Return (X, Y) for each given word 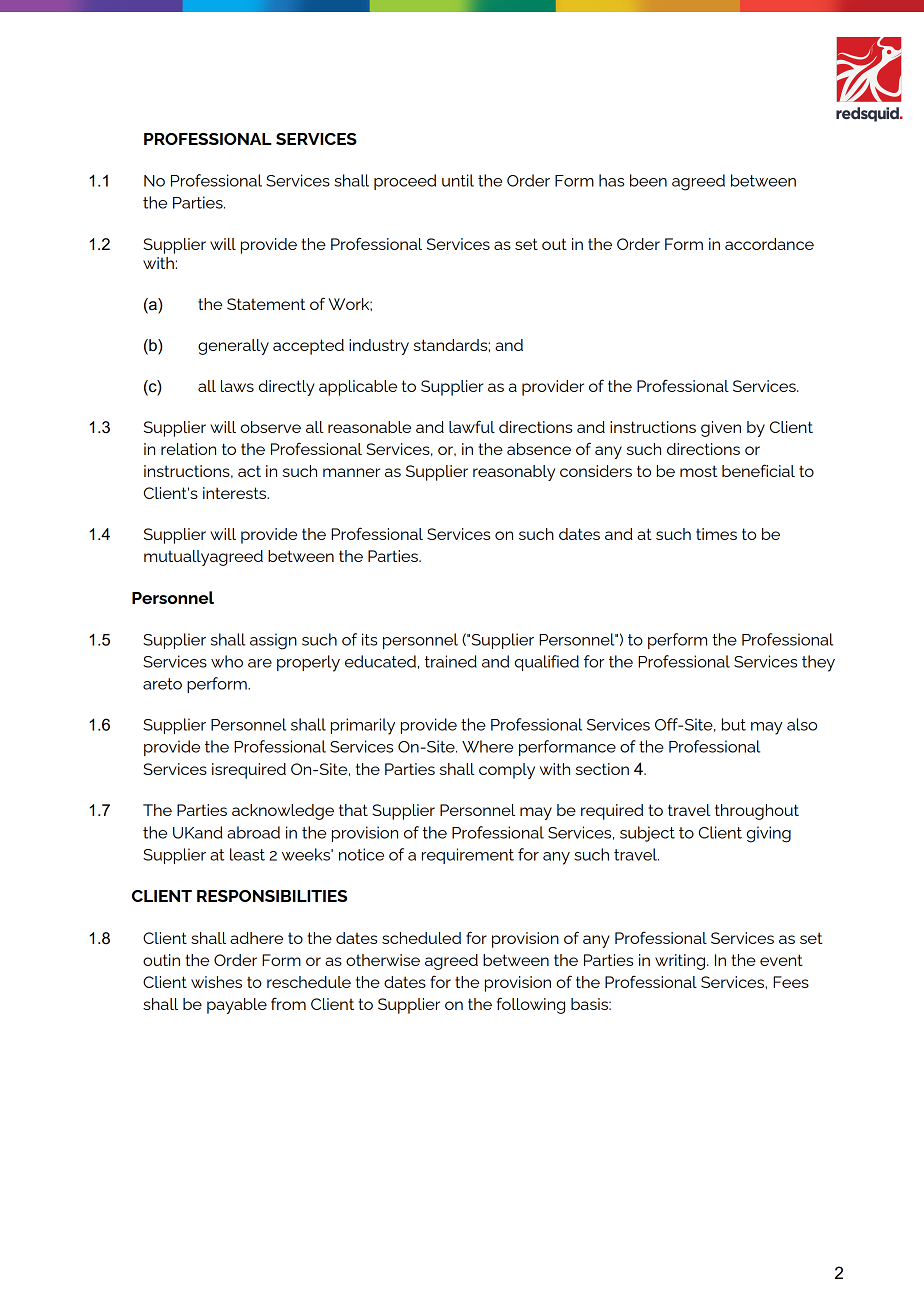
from (288, 1003)
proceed (405, 182)
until (458, 180)
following (531, 1005)
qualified (547, 663)
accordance (769, 244)
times (716, 534)
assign (273, 641)
